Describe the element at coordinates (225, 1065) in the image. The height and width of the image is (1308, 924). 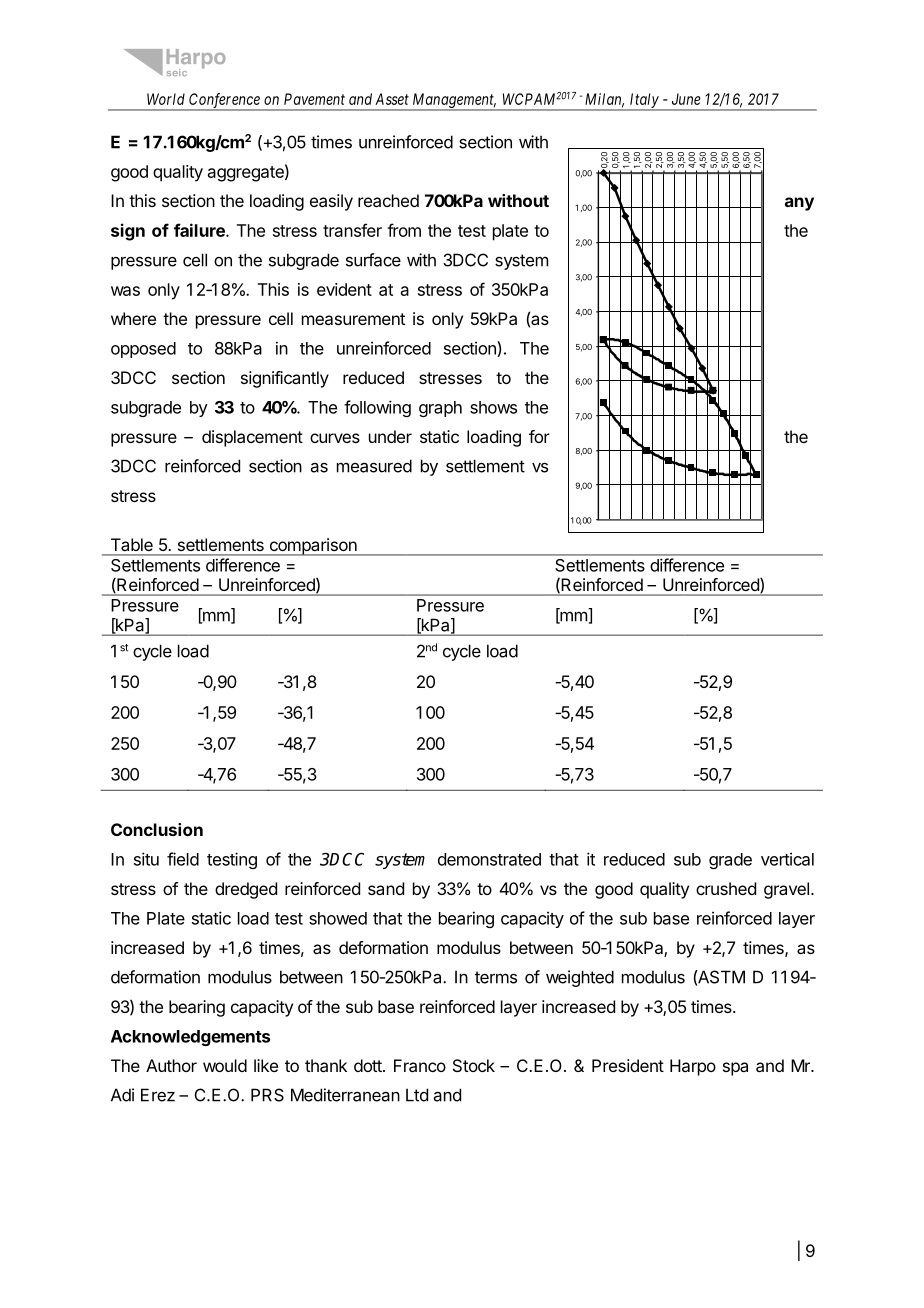
I see `would` at that location.
